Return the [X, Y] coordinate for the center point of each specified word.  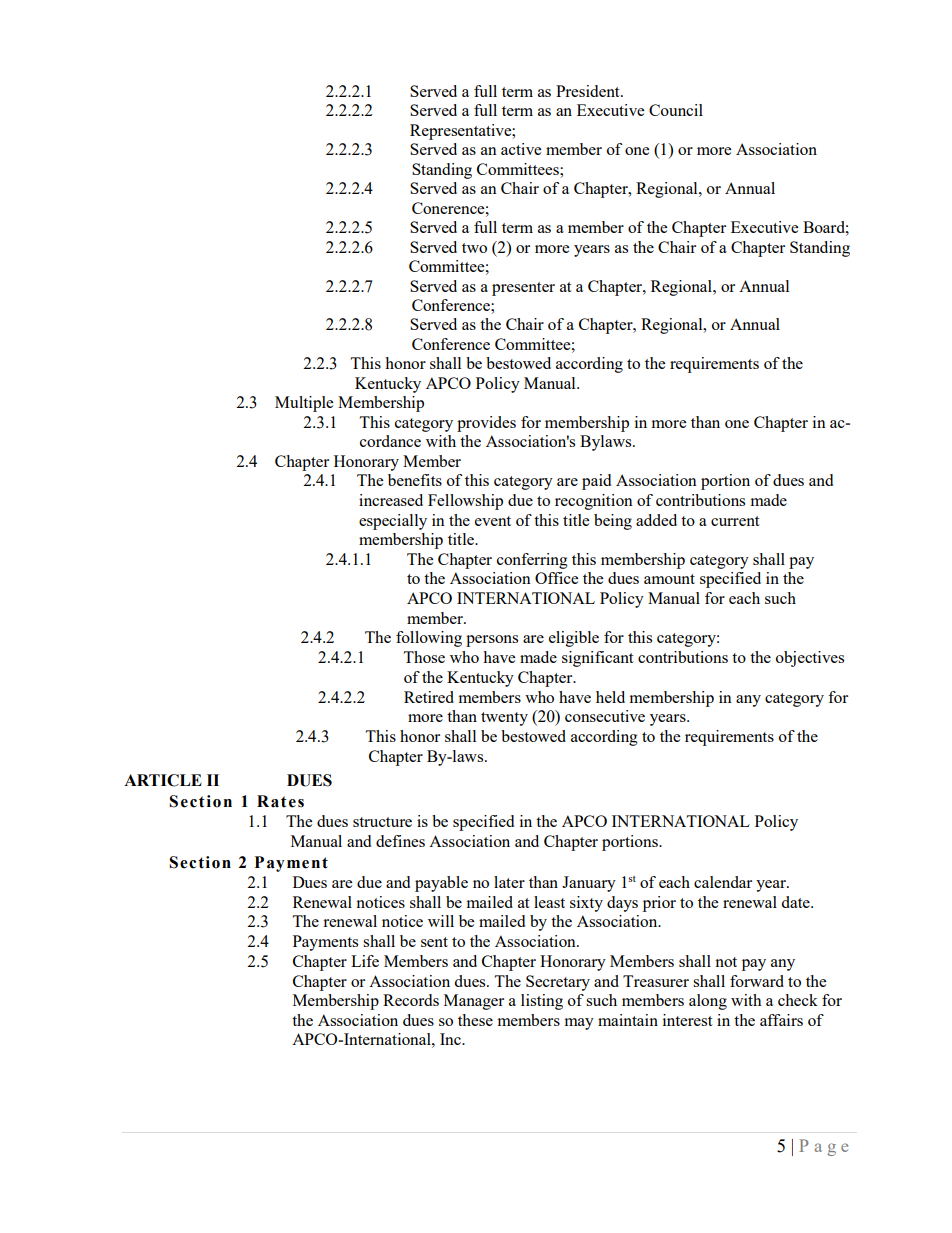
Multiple [304, 404]
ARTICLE [163, 780]
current [735, 521]
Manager [474, 1002]
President [589, 91]
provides [486, 424]
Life [365, 961]
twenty [504, 719]
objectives [810, 659]
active [521, 149]
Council [676, 110]
